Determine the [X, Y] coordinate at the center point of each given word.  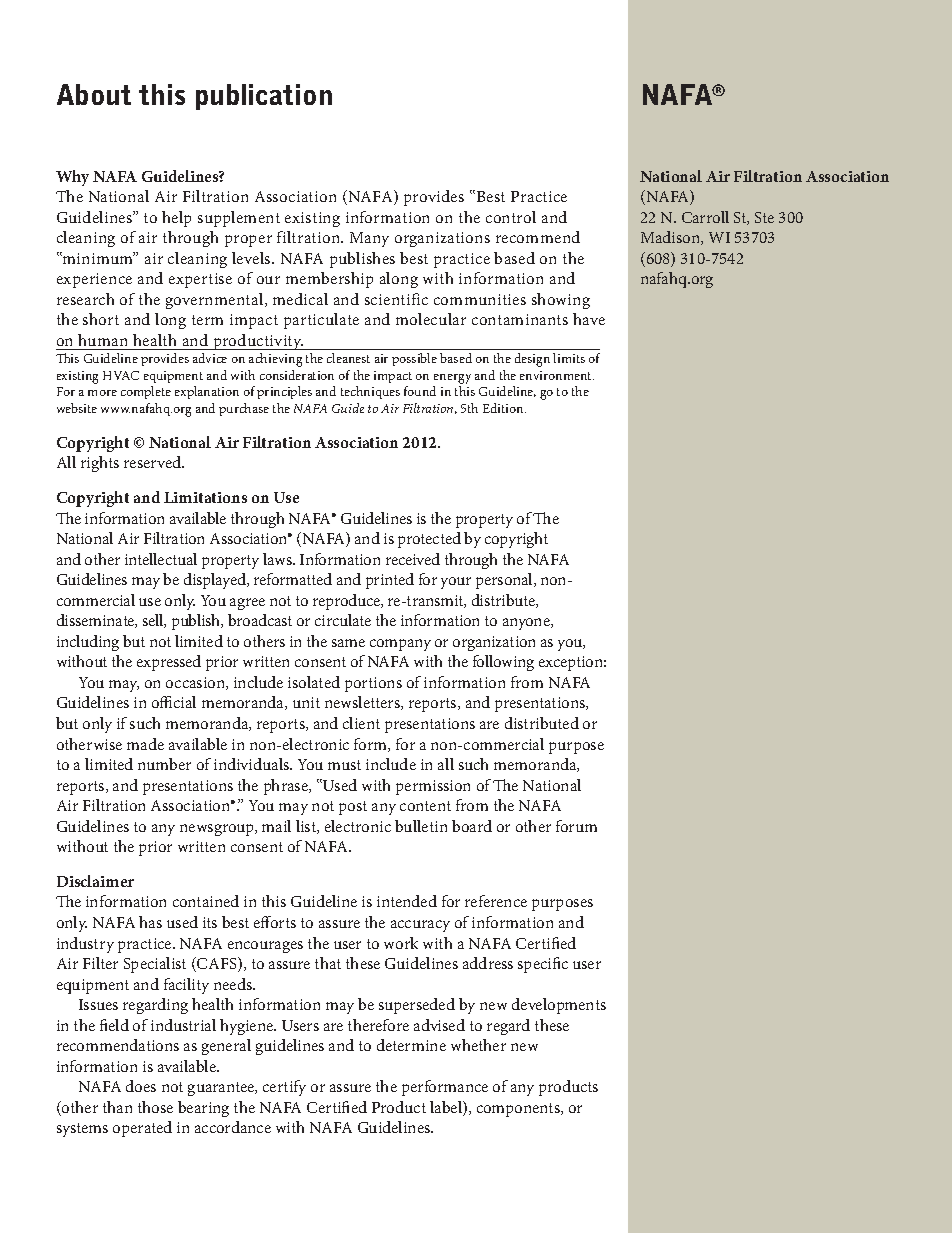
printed [390, 581]
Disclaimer [95, 881]
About [94, 94]
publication [264, 97]
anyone [527, 624]
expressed [169, 663]
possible [414, 359]
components [519, 1110]
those [155, 1107]
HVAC [121, 375]
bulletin [421, 826]
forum [576, 826]
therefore [378, 1025]
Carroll [705, 217]
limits [569, 358]
